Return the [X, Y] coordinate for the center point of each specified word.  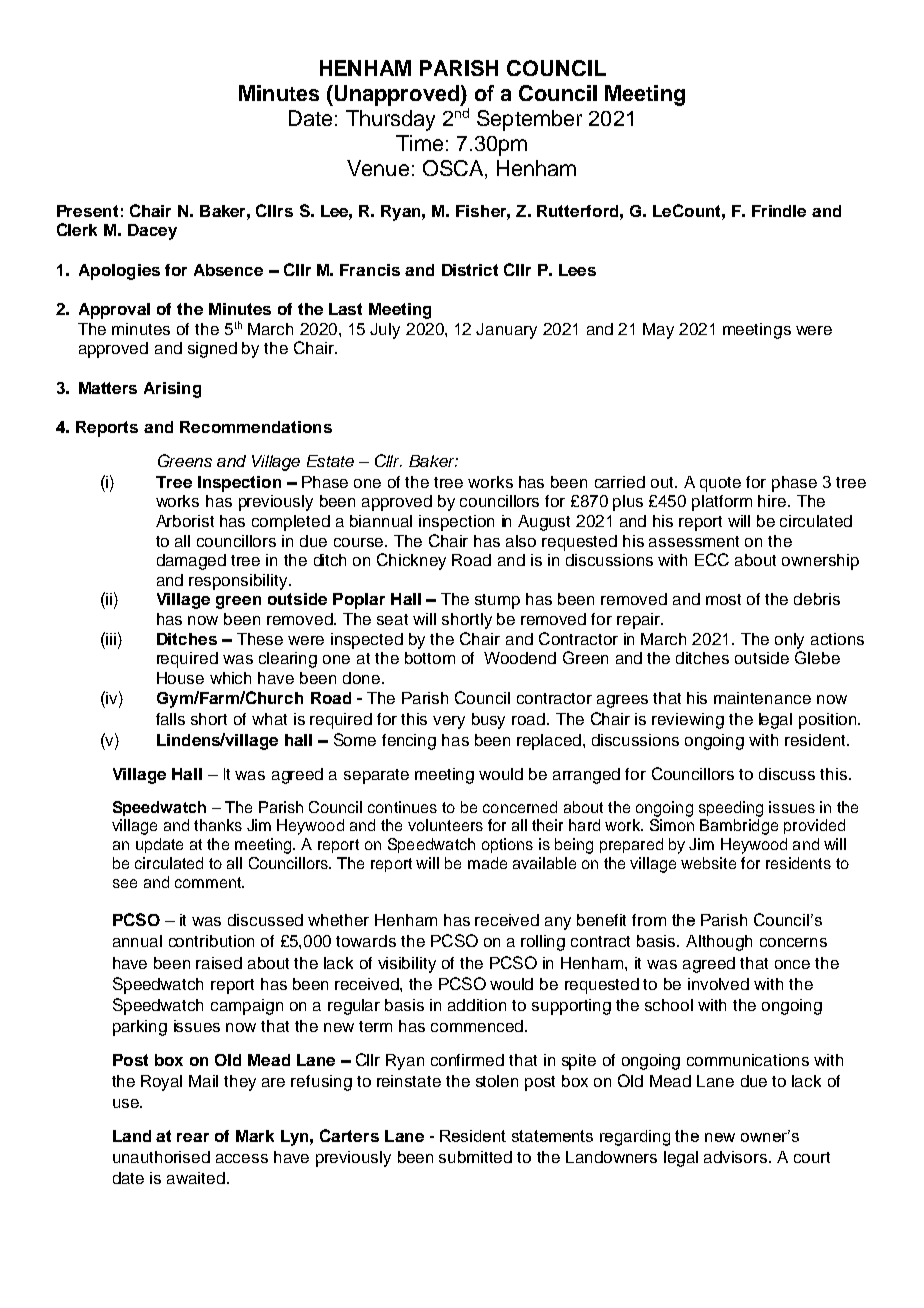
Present [87, 211]
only [789, 641]
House [180, 678]
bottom [430, 658]
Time [419, 143]
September [529, 120]
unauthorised [161, 1157]
